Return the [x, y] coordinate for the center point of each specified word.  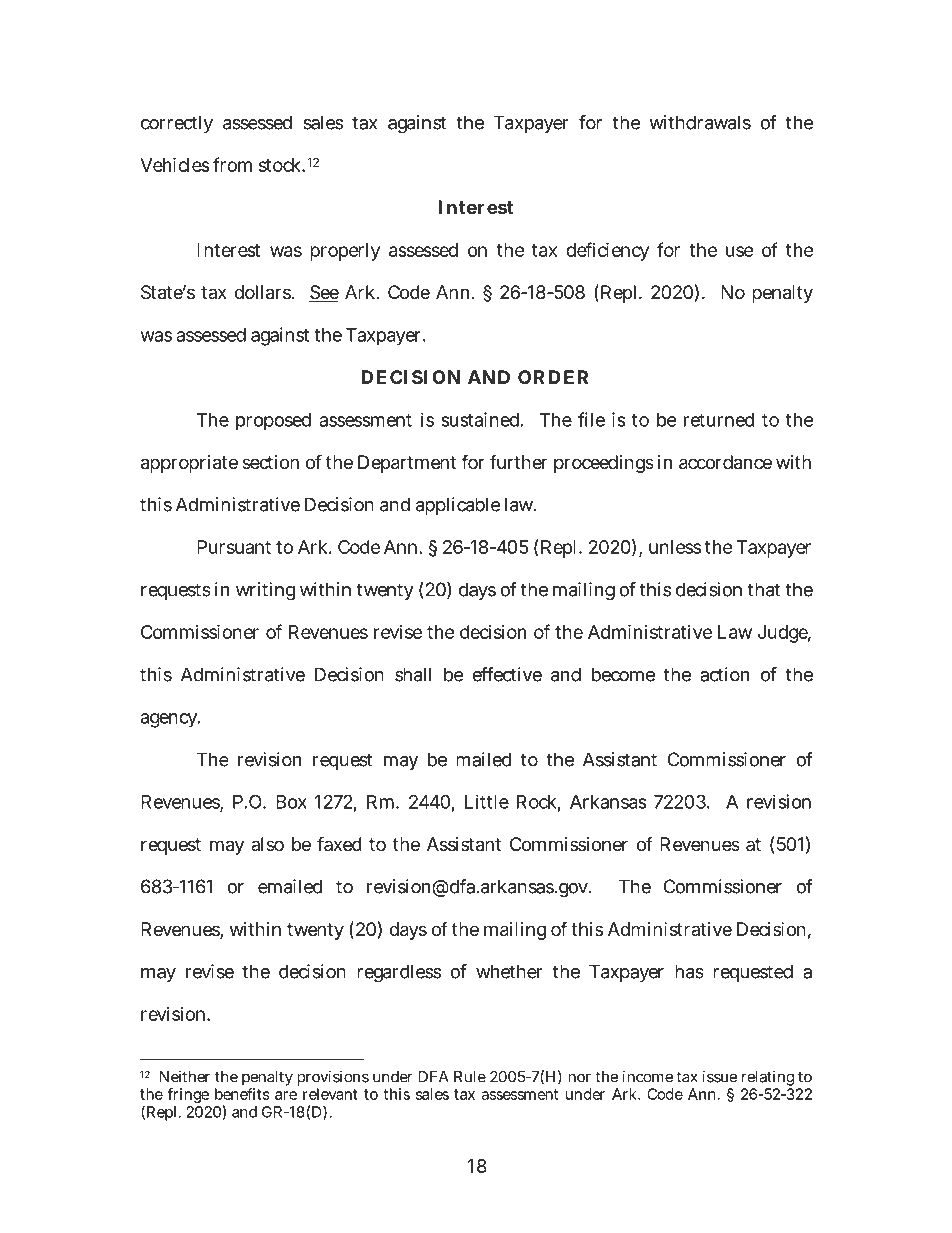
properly [345, 252]
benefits [242, 1094]
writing [265, 591]
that [763, 589]
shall [413, 674]
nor [579, 1078]
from [232, 164]
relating [768, 1079]
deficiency [607, 251]
